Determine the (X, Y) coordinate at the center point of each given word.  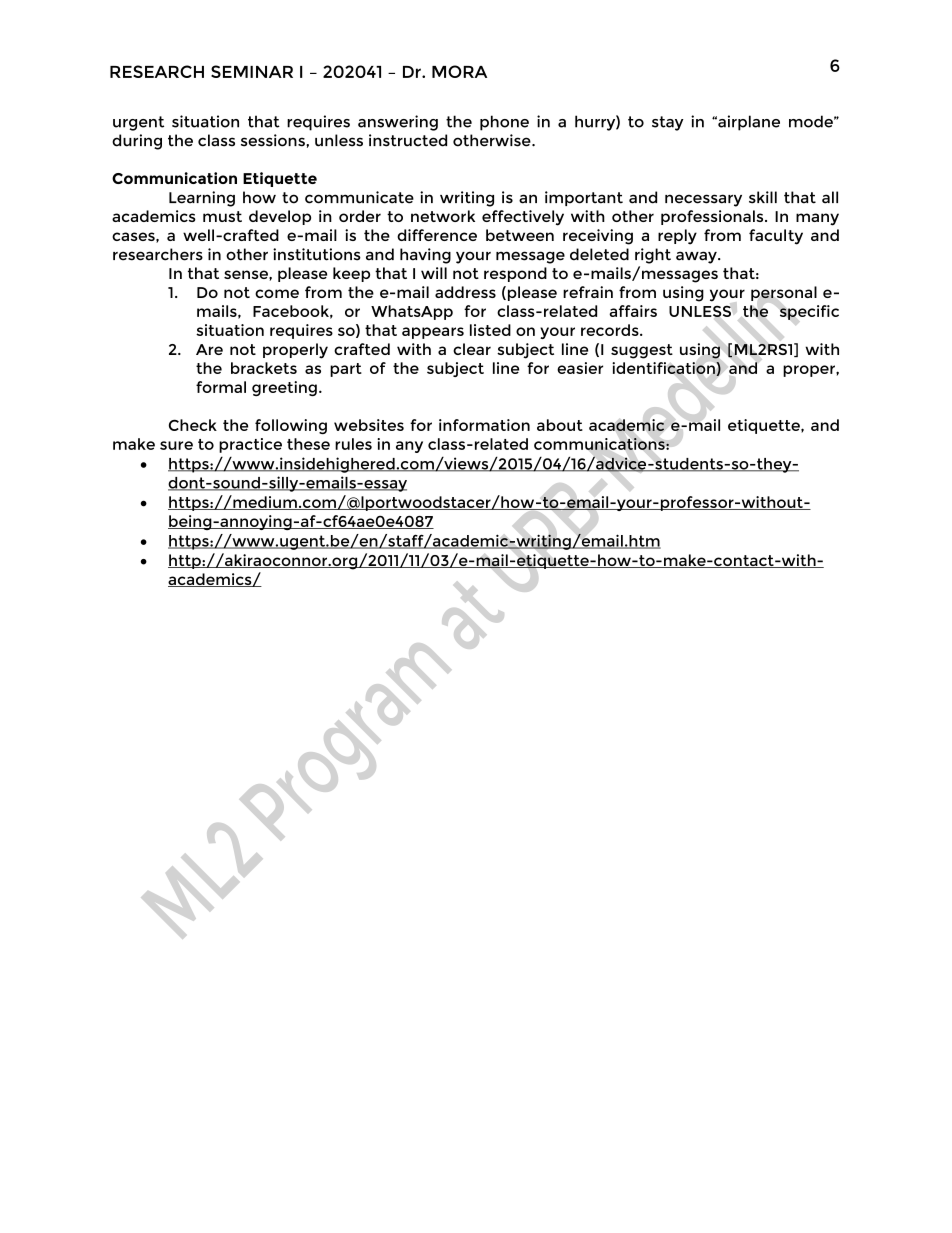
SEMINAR (252, 71)
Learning (202, 199)
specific (809, 312)
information (484, 425)
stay (668, 123)
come (277, 293)
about (560, 425)
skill (763, 197)
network (443, 216)
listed (490, 330)
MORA (459, 71)
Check (193, 425)
